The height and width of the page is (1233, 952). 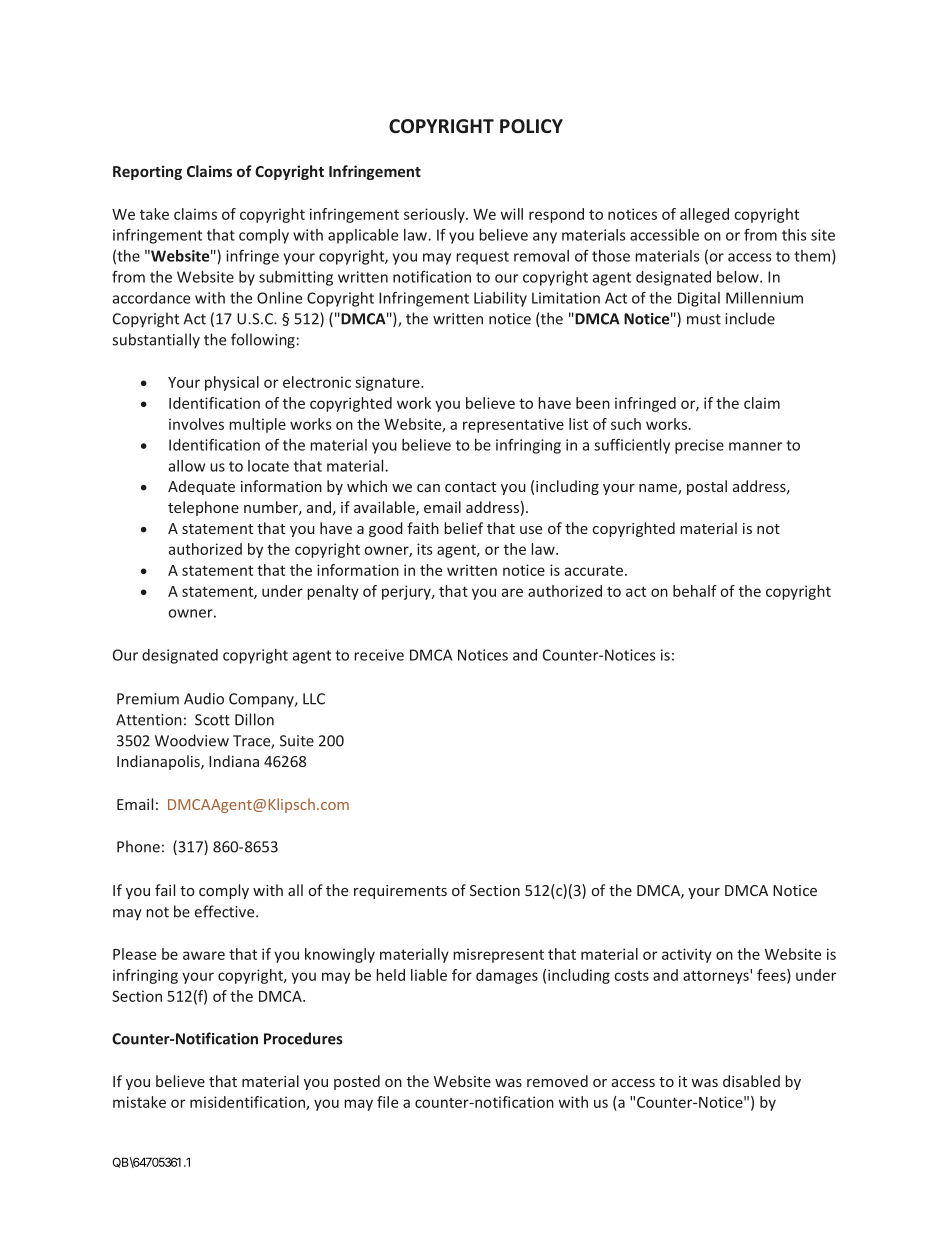 I want to click on Scott, so click(x=212, y=720).
